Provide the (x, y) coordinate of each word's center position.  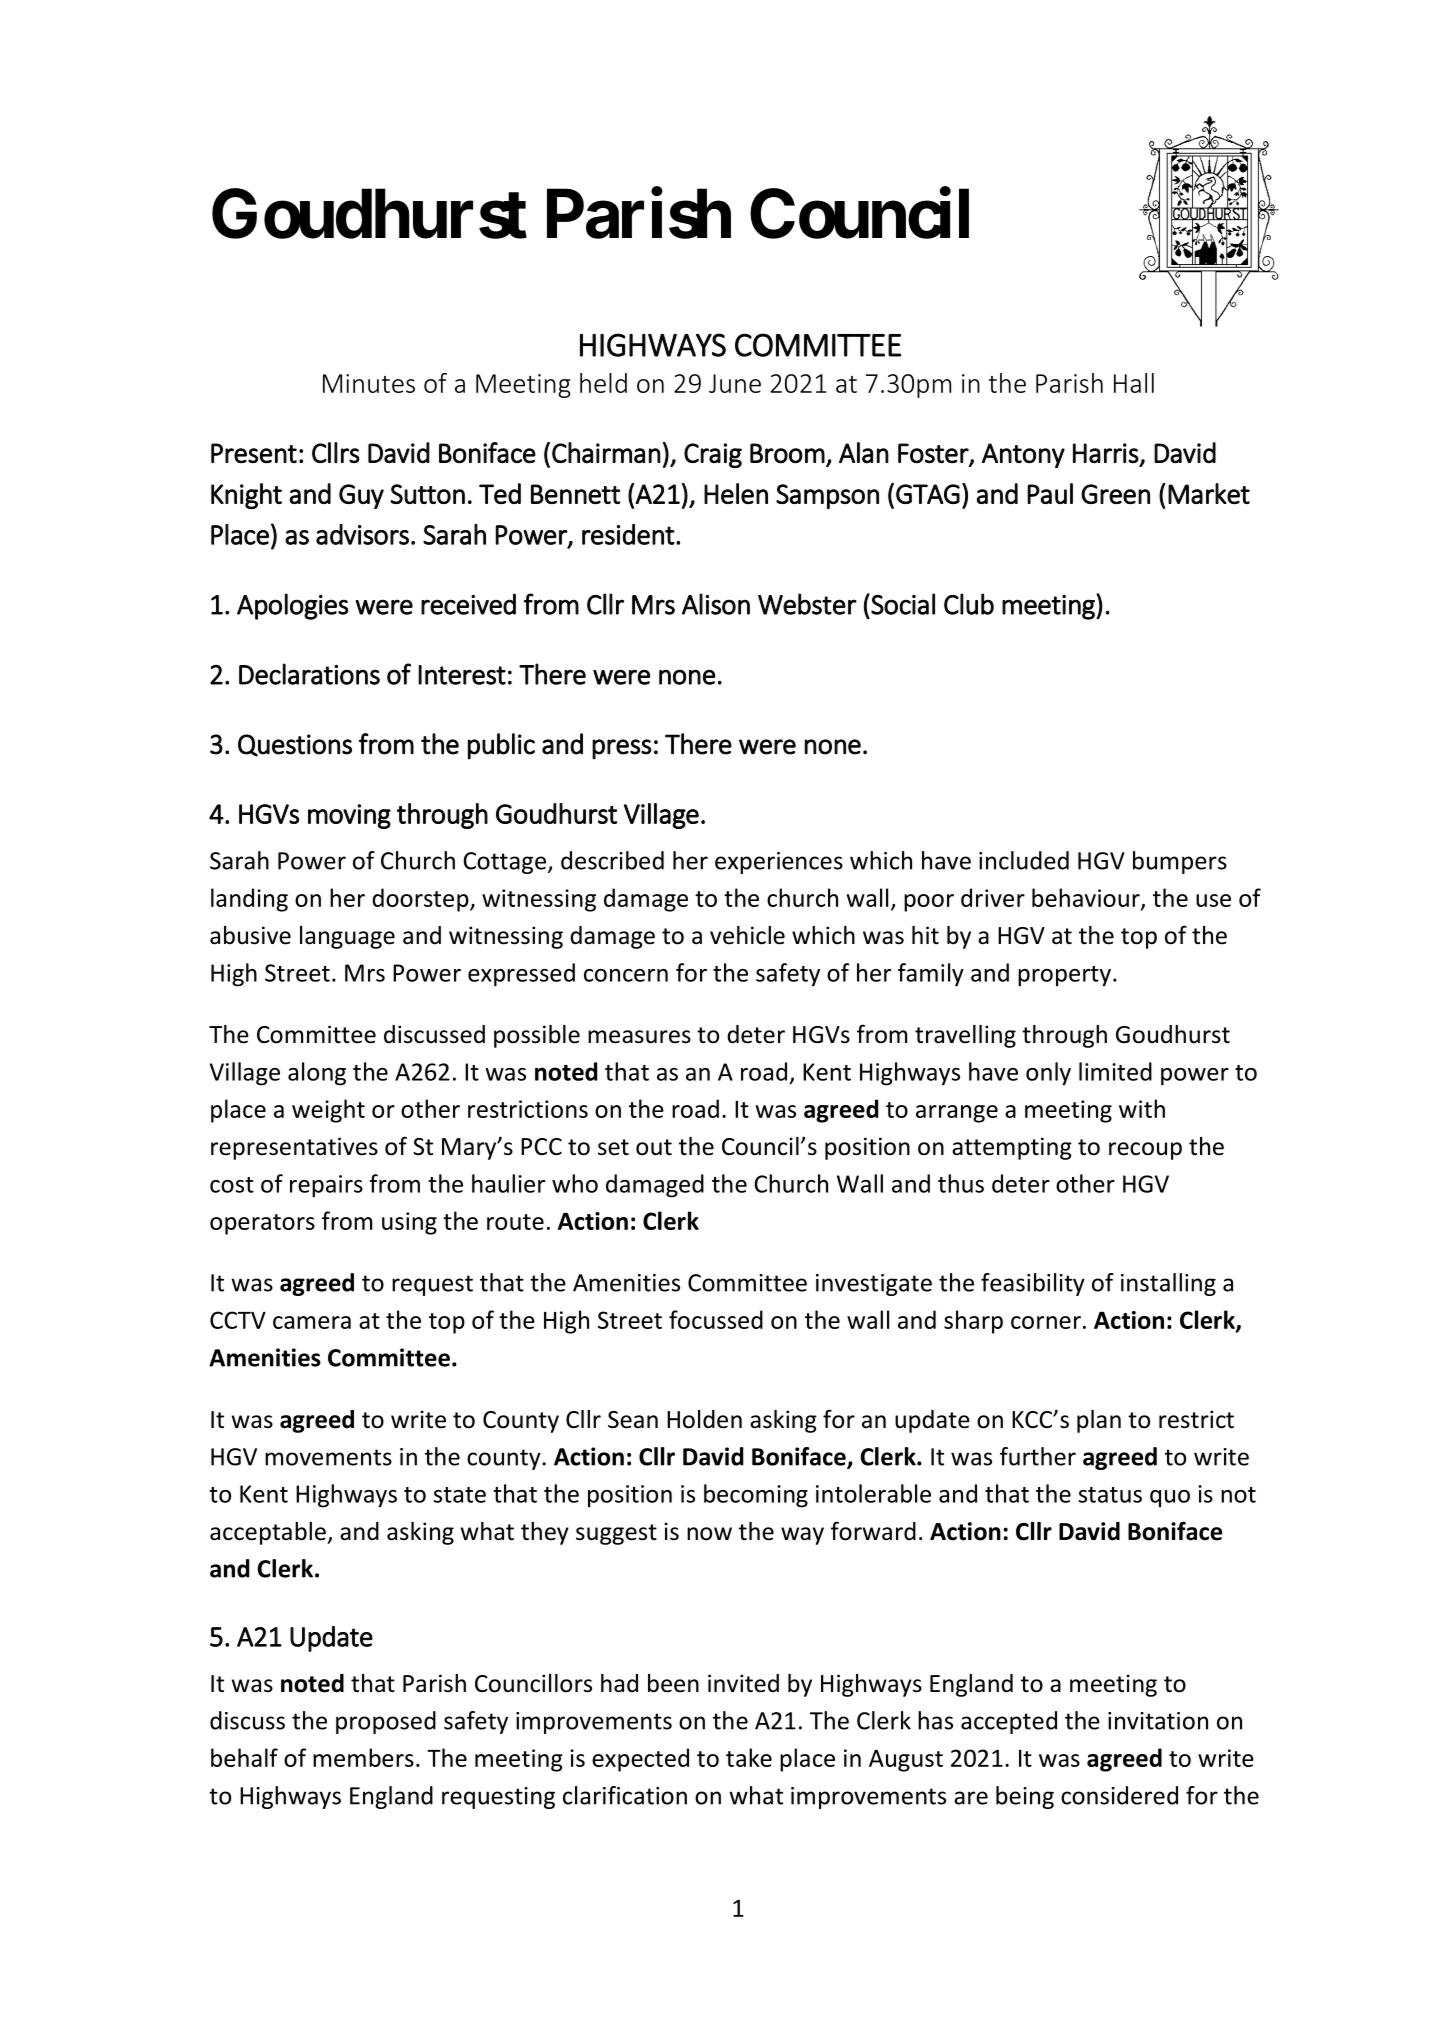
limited (1115, 1071)
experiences (779, 863)
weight (328, 1111)
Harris (1106, 453)
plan (1099, 1421)
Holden (704, 1419)
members (363, 1757)
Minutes (369, 383)
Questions (295, 745)
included (1024, 860)
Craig (713, 455)
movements (328, 1457)
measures (639, 1037)
